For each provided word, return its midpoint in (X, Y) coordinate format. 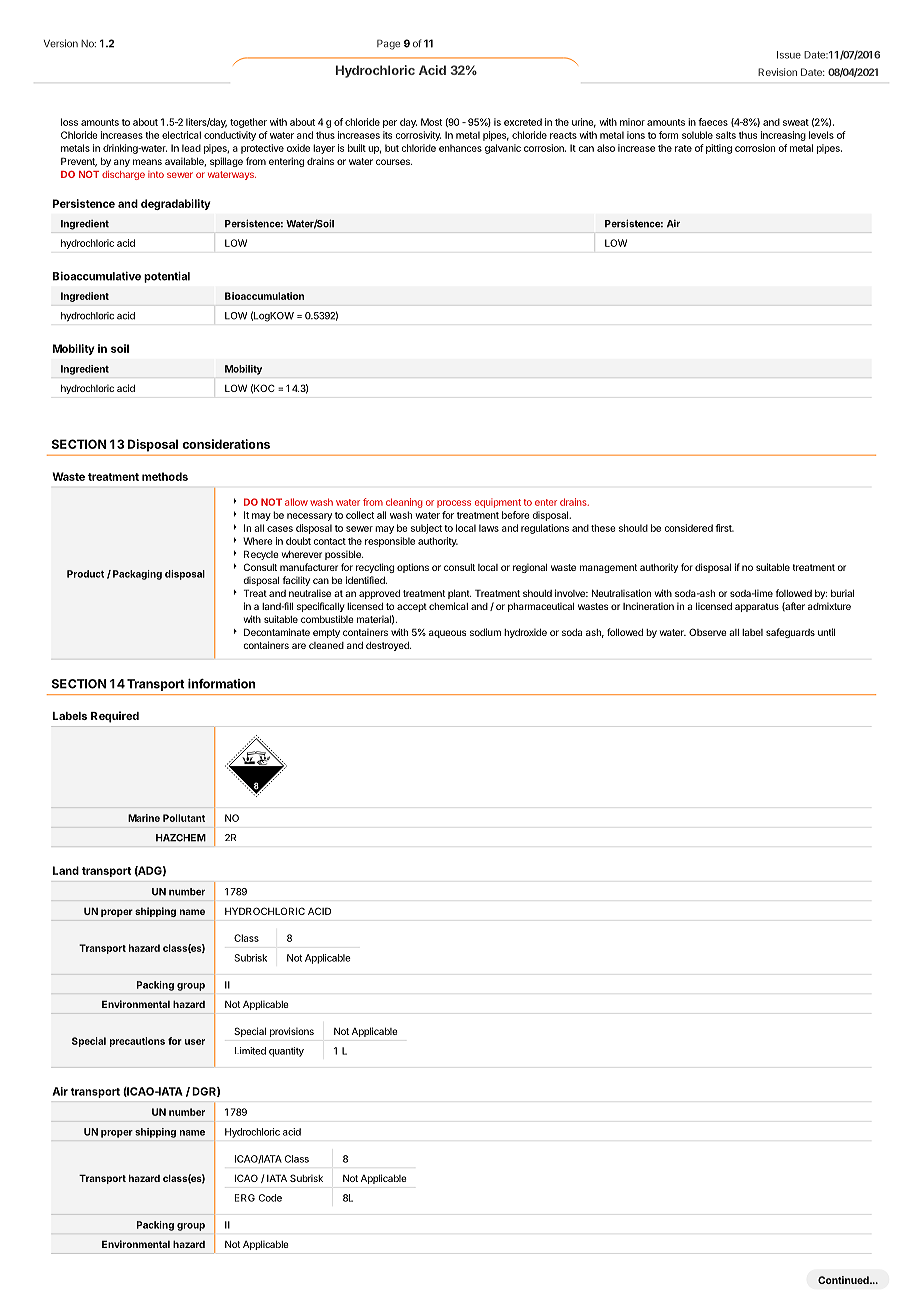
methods (165, 476)
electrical (181, 135)
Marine (144, 818)
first (724, 528)
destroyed (388, 646)
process (454, 504)
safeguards (790, 633)
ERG (245, 1198)
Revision (777, 72)
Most (431, 122)
